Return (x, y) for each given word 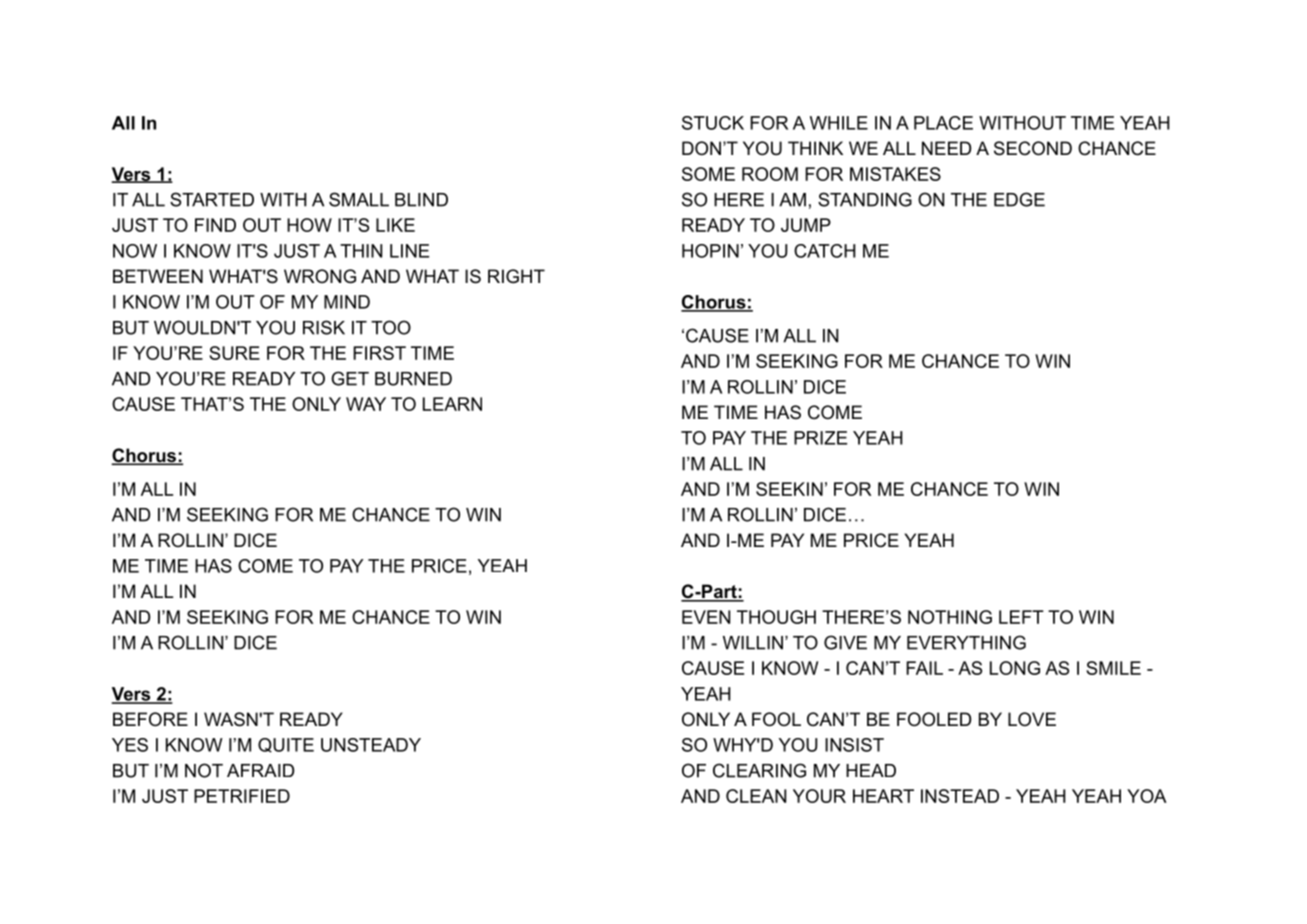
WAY (366, 404)
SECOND (1033, 148)
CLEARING (759, 770)
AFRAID (260, 770)
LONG (1015, 668)
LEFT (1021, 617)
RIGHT (516, 276)
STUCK (713, 123)
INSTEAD (960, 796)
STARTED (212, 199)
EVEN (706, 617)
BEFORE (150, 719)
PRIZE (820, 438)
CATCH (825, 251)
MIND (347, 302)
